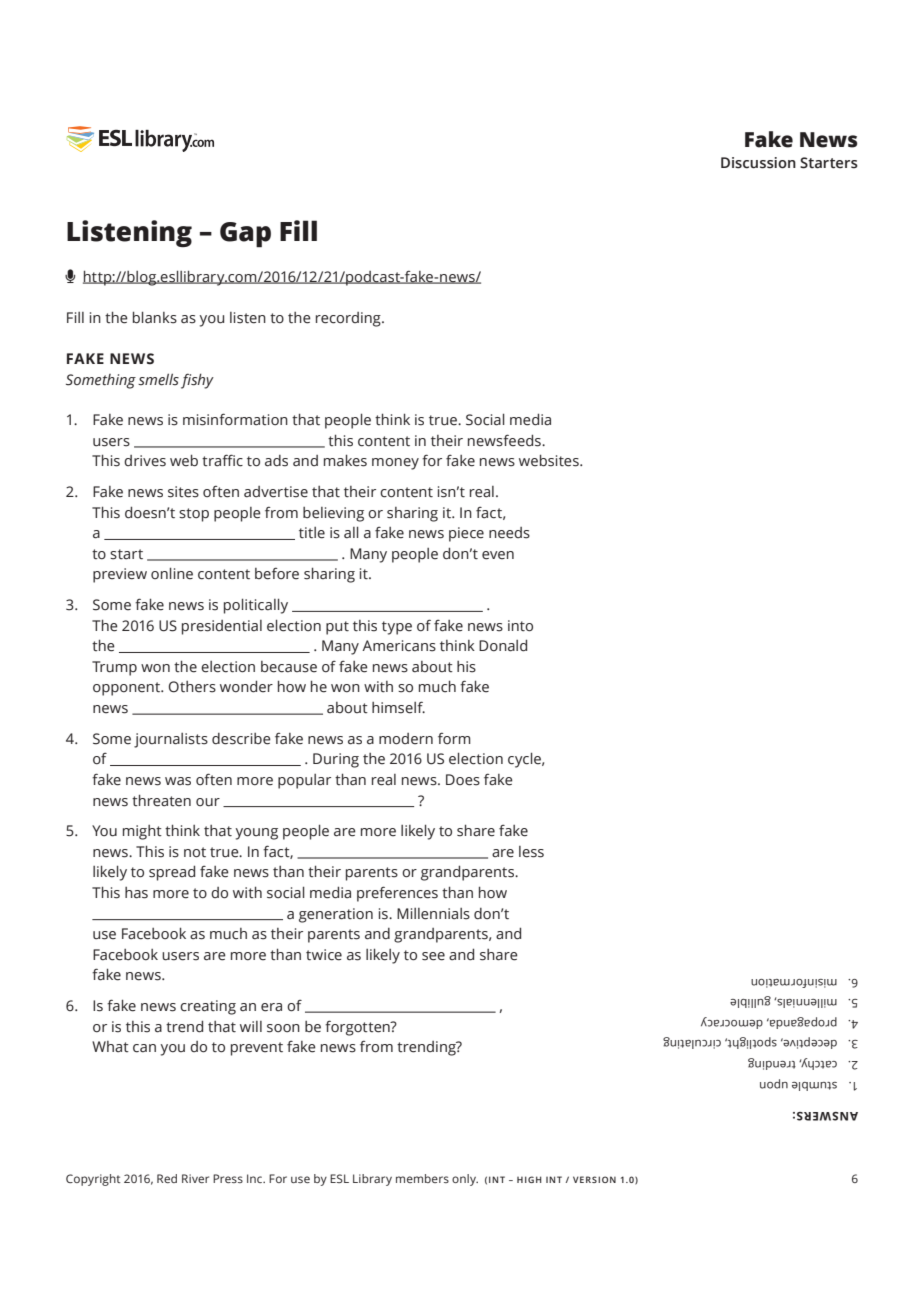 The width and height of the document is (924, 1308). What do you see at coordinates (466, 534) in the document?
I see `piece` at bounding box center [466, 534].
